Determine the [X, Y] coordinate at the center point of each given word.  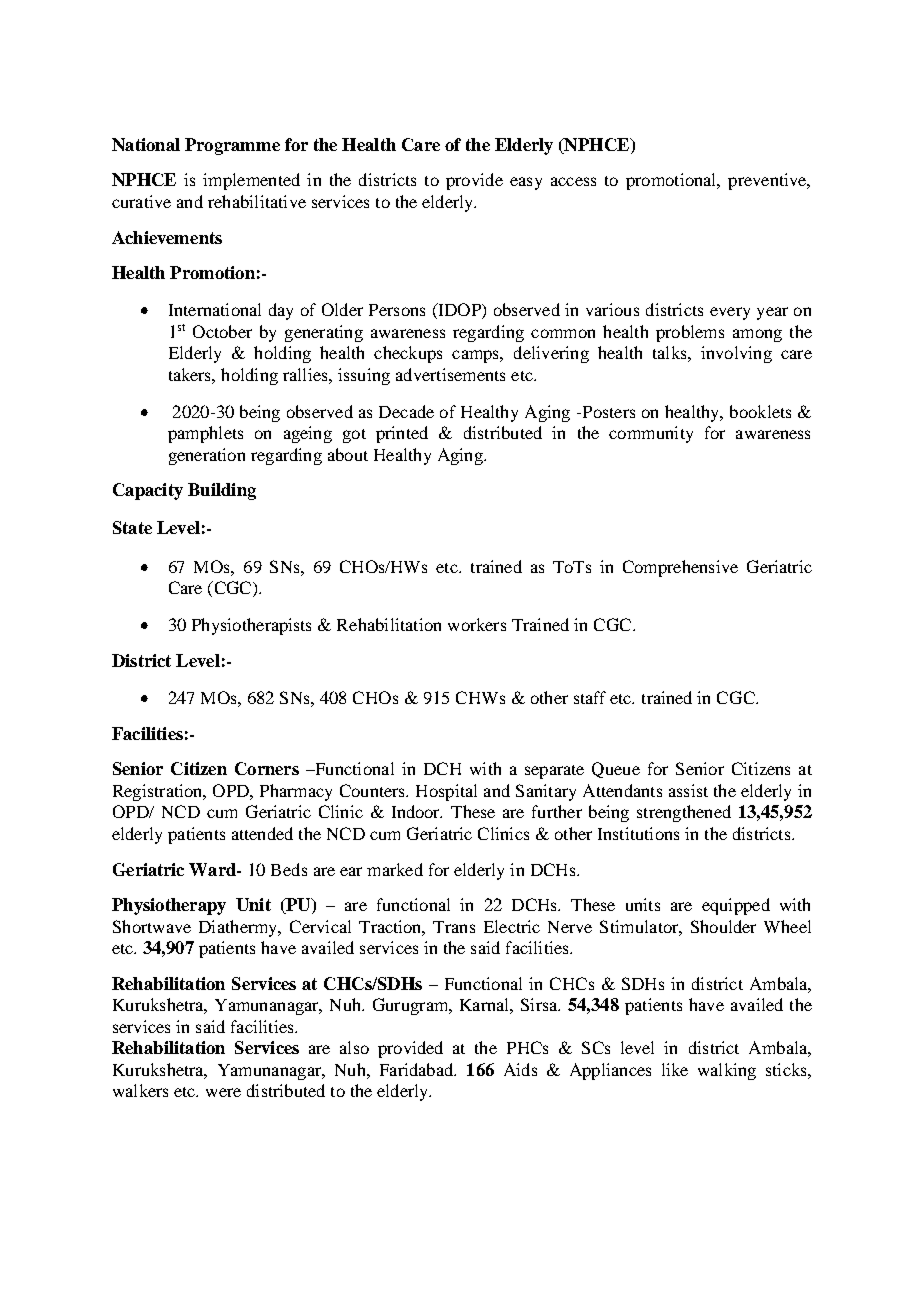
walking [727, 1071]
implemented [251, 181]
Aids [520, 1069]
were [223, 1092]
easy [526, 183]
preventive [768, 181]
